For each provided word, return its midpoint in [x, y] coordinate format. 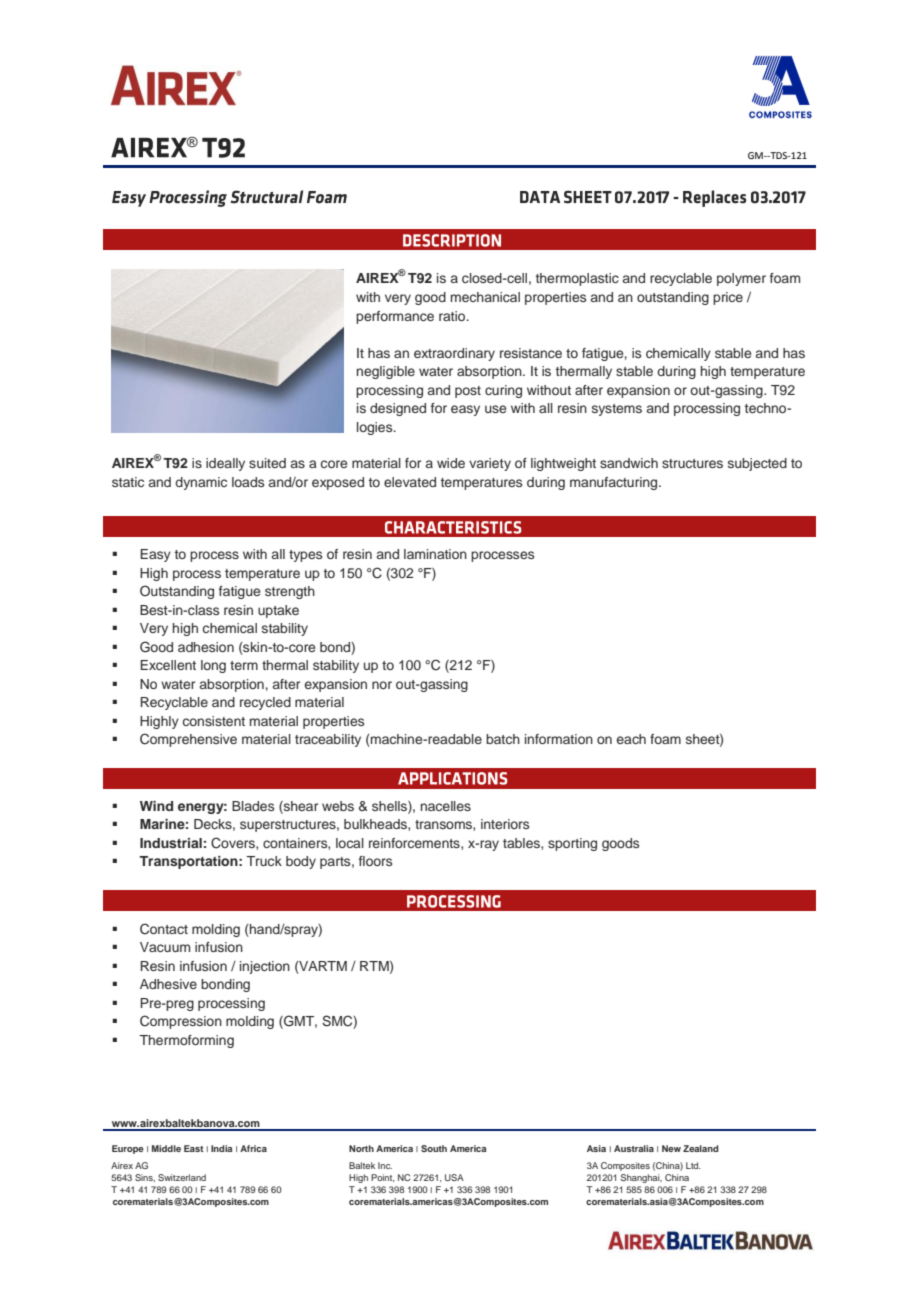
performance [395, 317]
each [631, 739]
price [728, 298]
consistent [214, 721]
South [434, 1148]
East [194, 1148]
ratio [453, 316]
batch [503, 739]
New [671, 1148]
